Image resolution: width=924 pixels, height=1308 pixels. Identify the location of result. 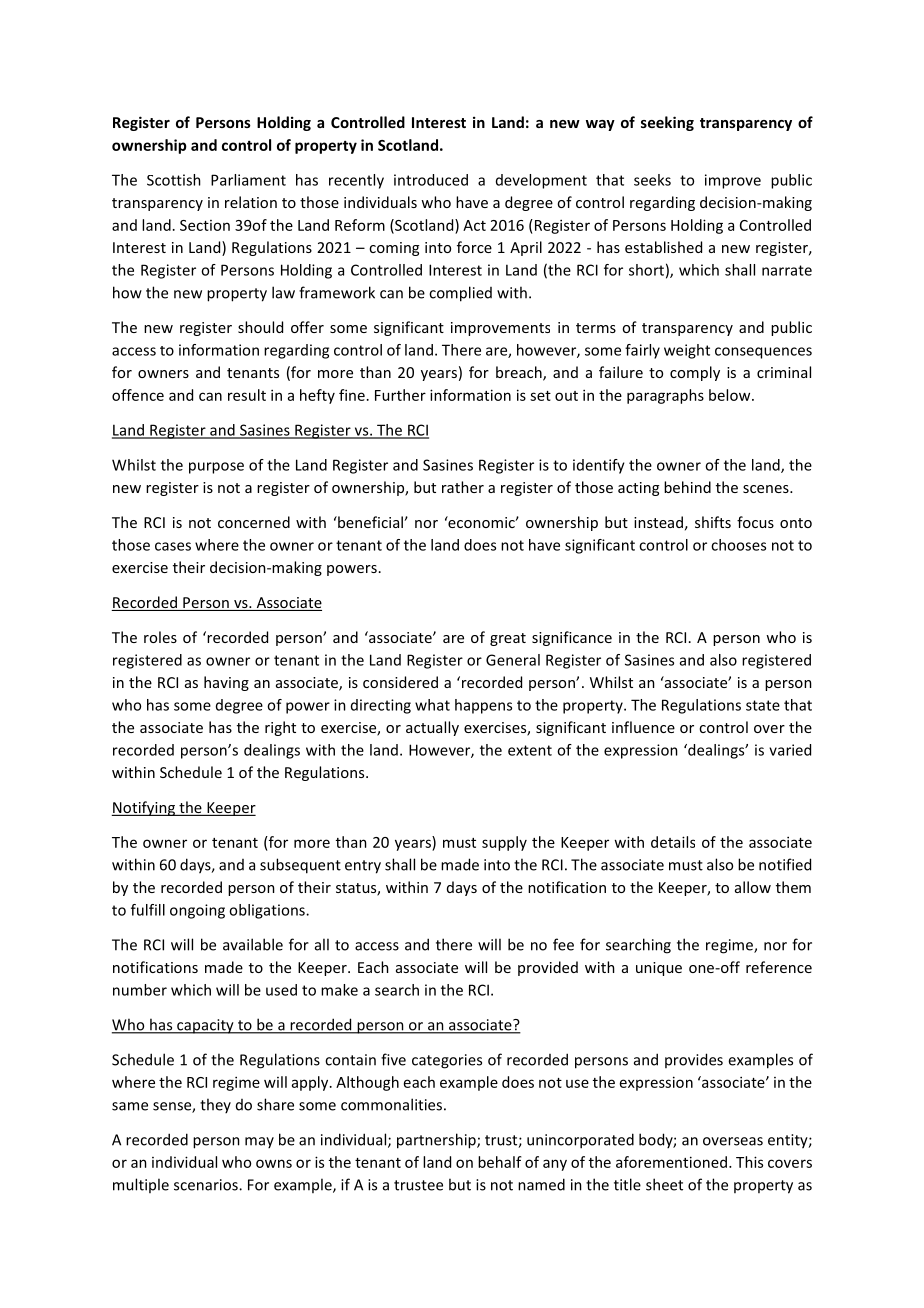
(247, 395).
